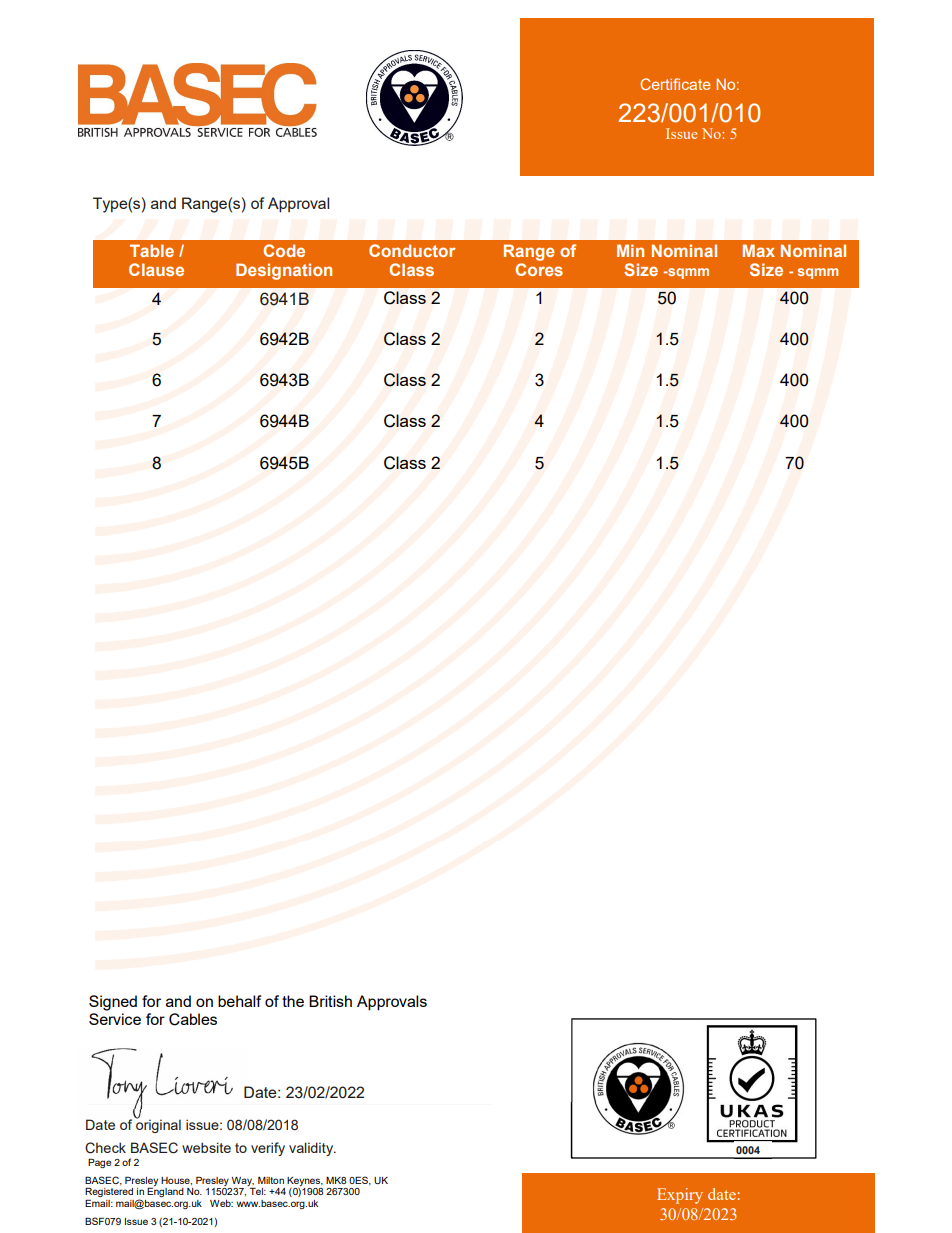  What do you see at coordinates (675, 84) in the page?
I see `Certificate` at bounding box center [675, 84].
